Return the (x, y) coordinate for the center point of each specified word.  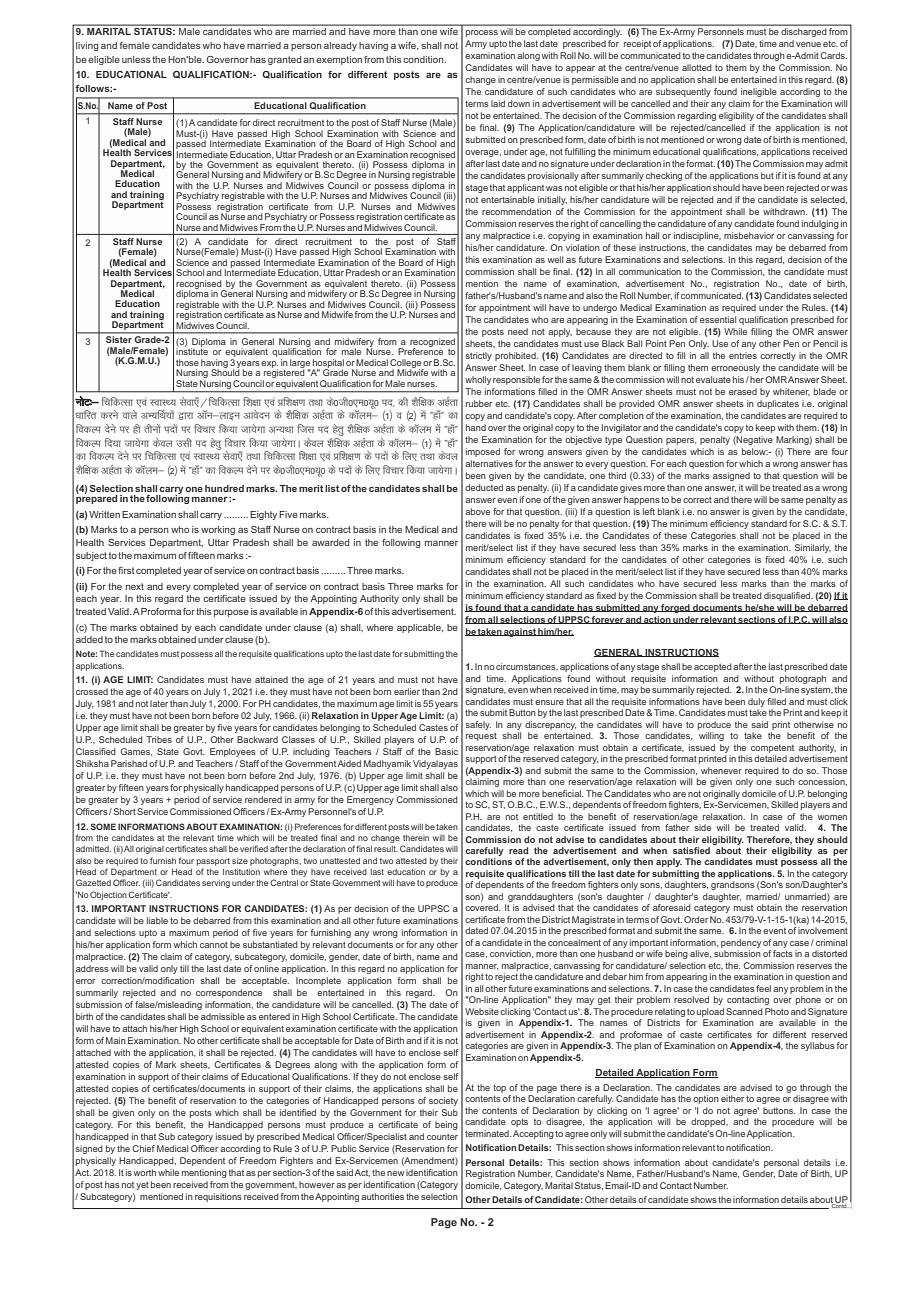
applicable (420, 628)
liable (157, 920)
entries (743, 355)
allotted (697, 67)
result (386, 849)
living (87, 46)
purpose (231, 613)
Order (696, 919)
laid (498, 103)
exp (269, 365)
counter (442, 1137)
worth (145, 1172)
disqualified (788, 596)
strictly (478, 356)
